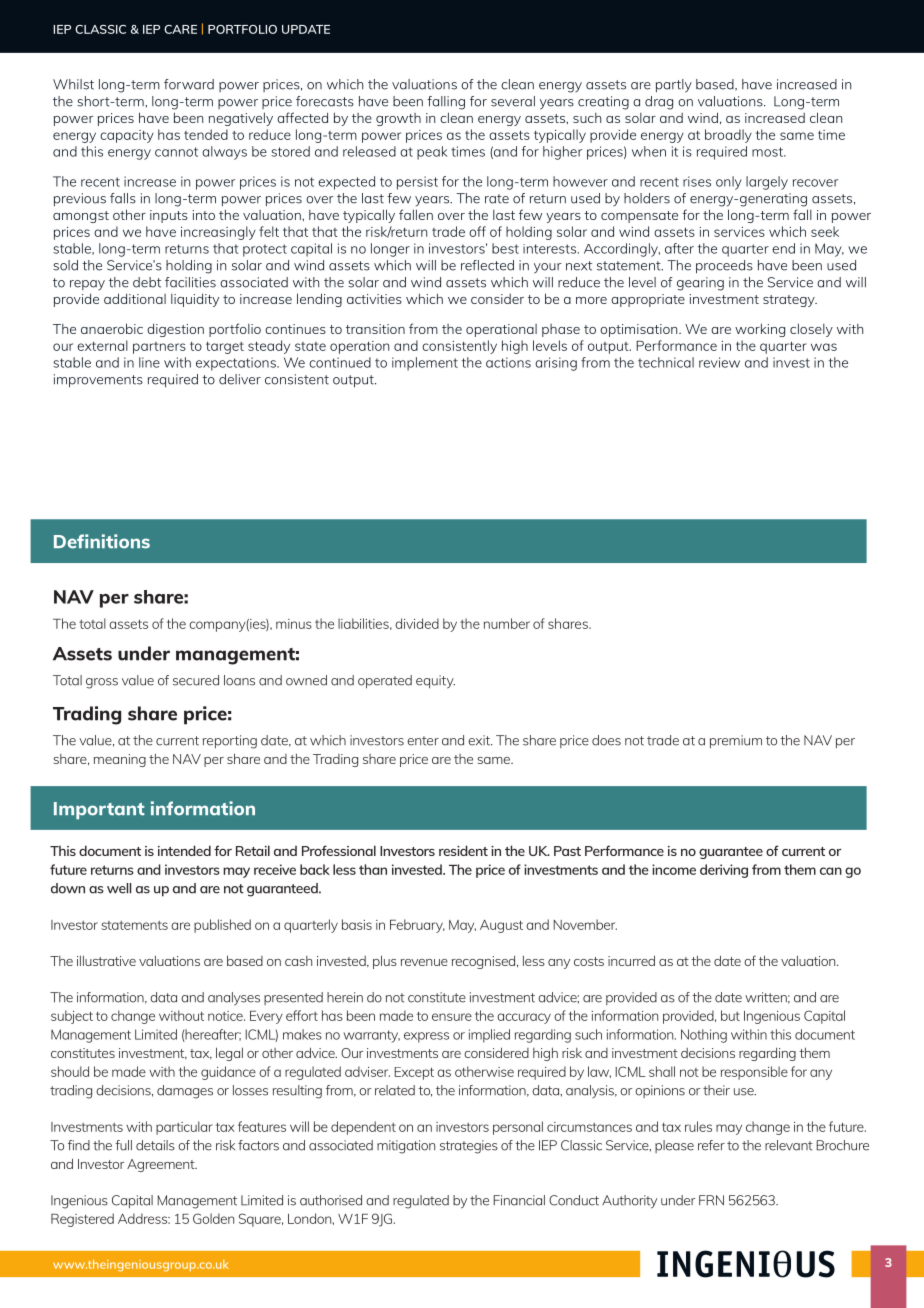 The height and width of the screenshot is (1308, 924). I want to click on partly, so click(674, 86).
